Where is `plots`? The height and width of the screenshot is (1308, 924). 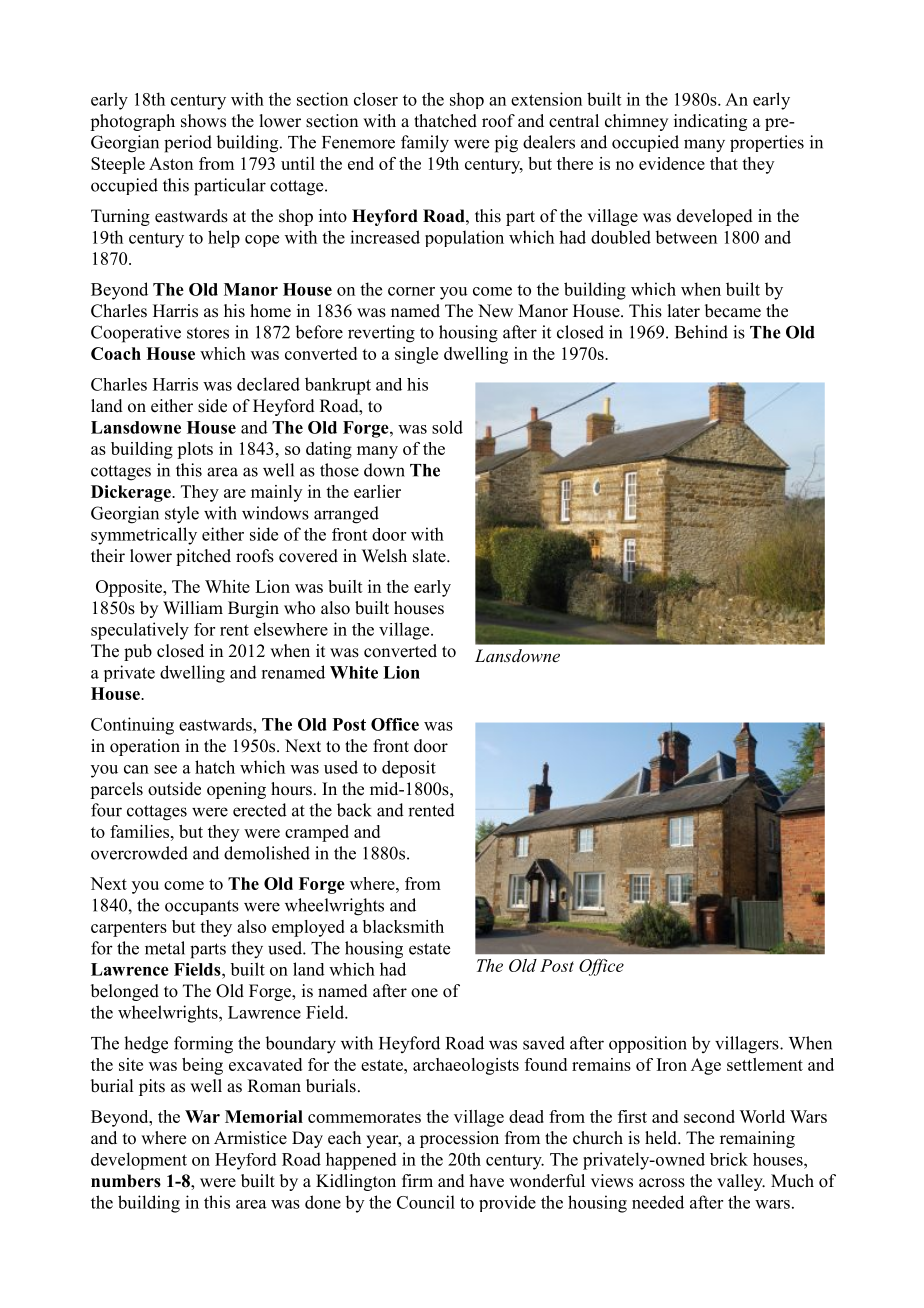
plots is located at coordinates (195, 450).
